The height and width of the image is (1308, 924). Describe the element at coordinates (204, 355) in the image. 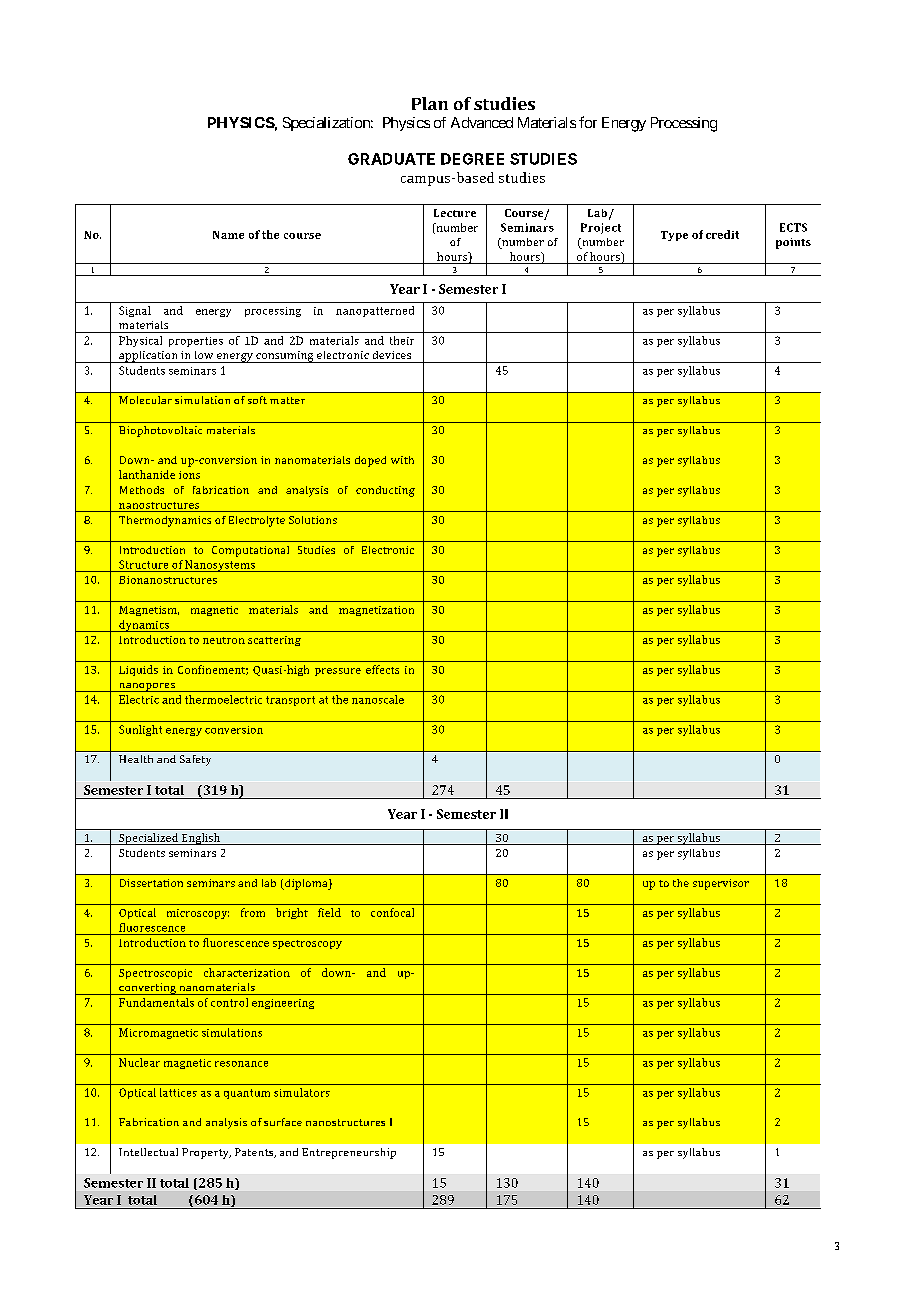

I see `low` at that location.
